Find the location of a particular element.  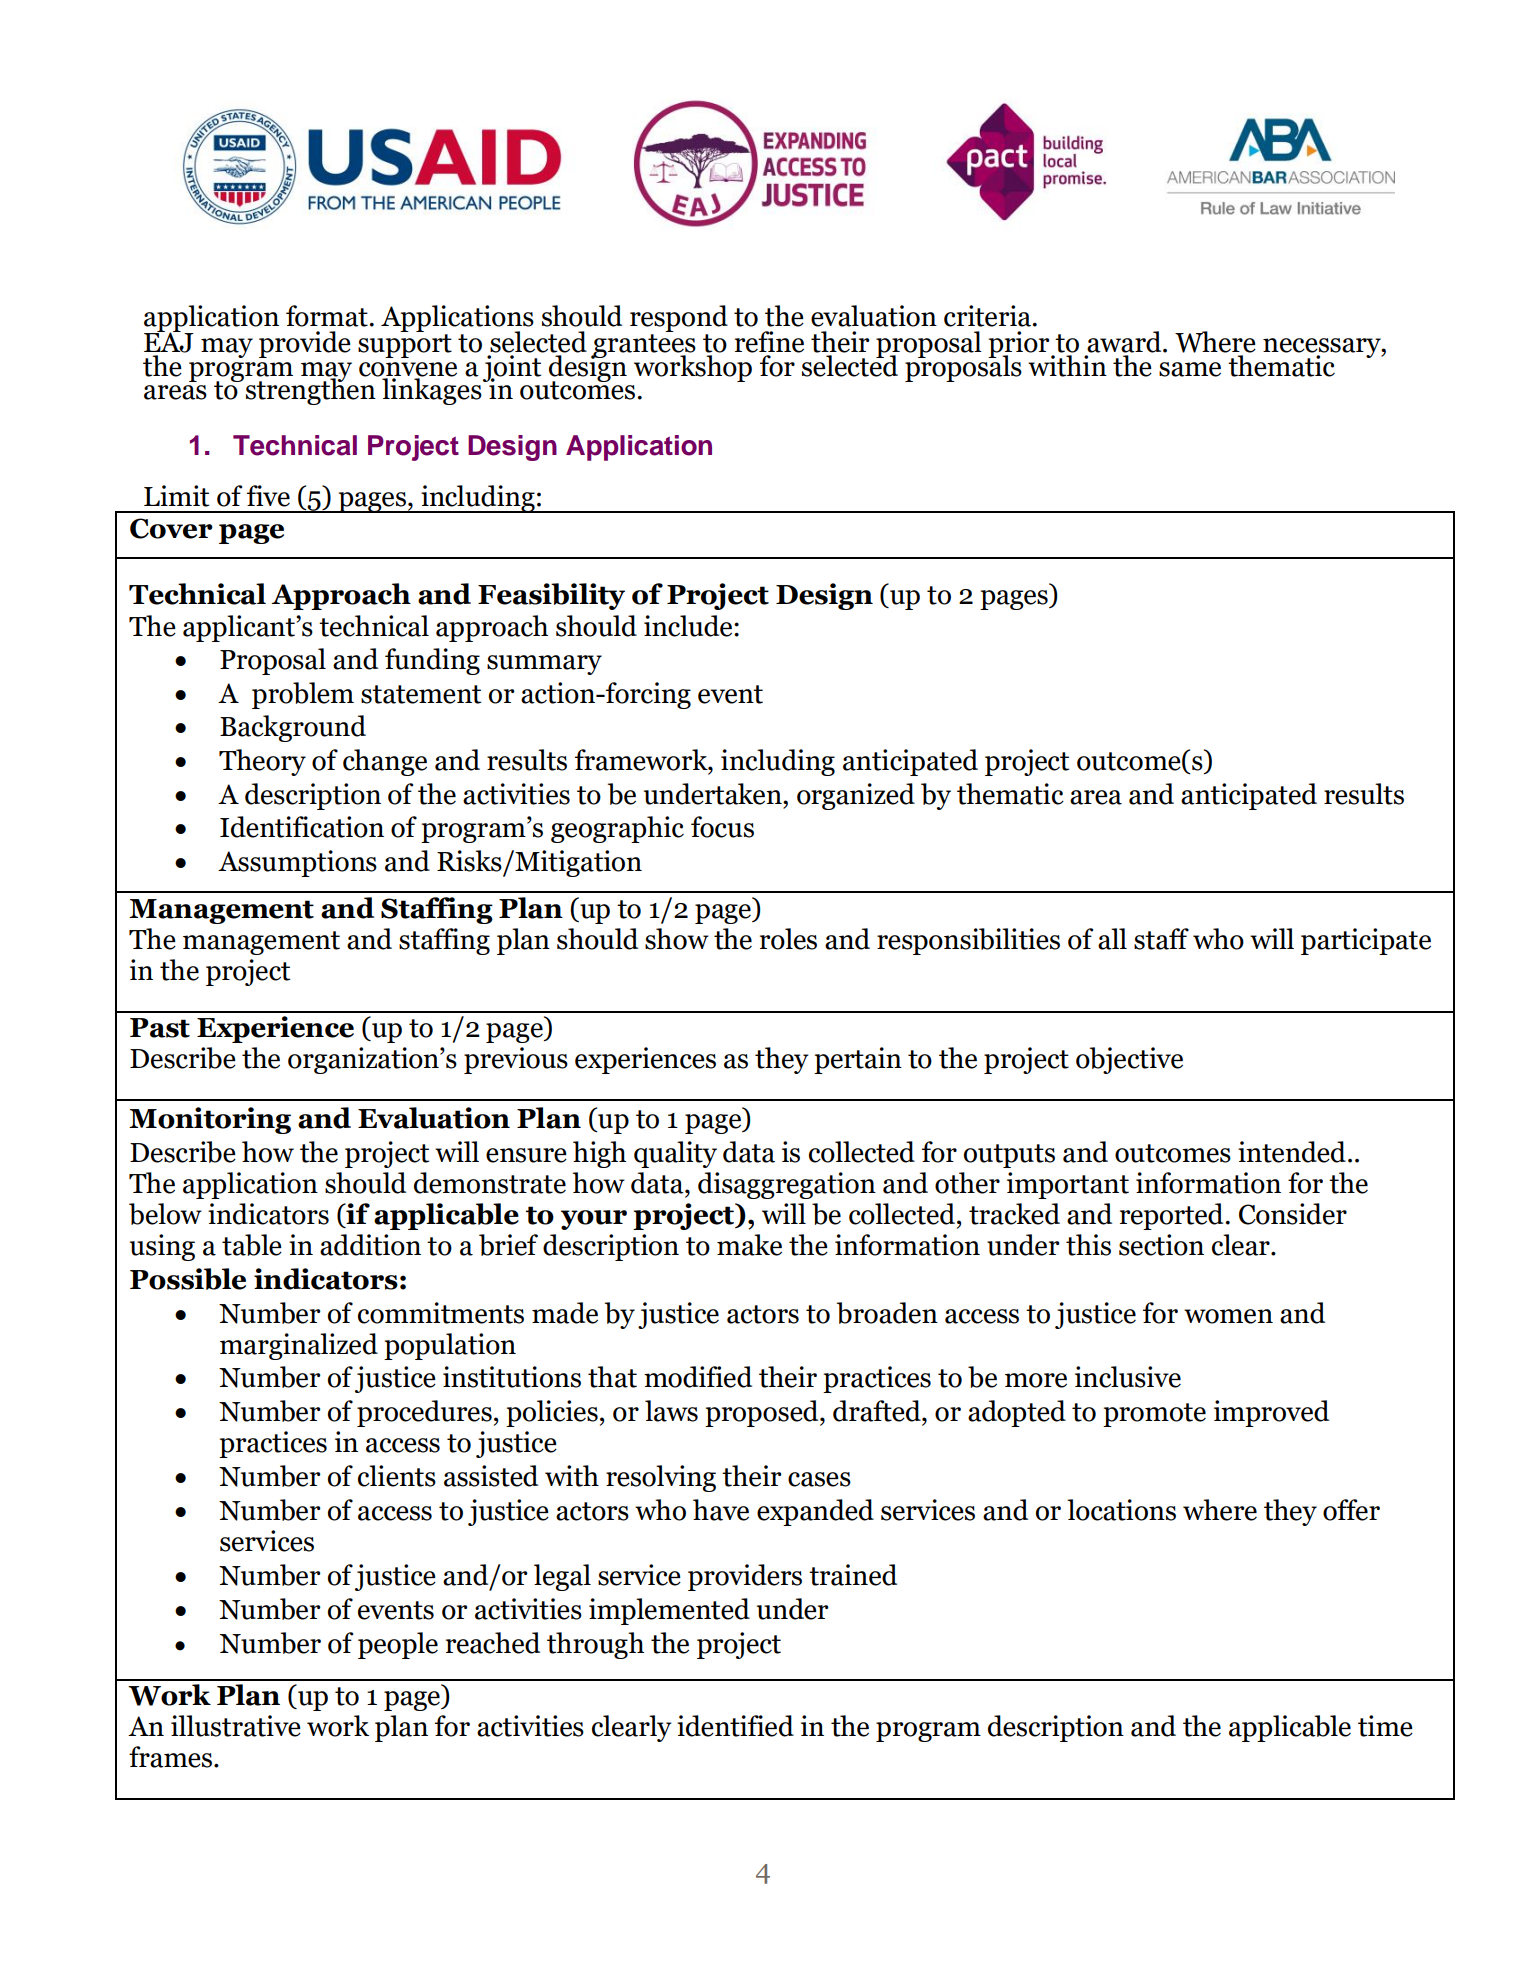

same is located at coordinates (1190, 369).
